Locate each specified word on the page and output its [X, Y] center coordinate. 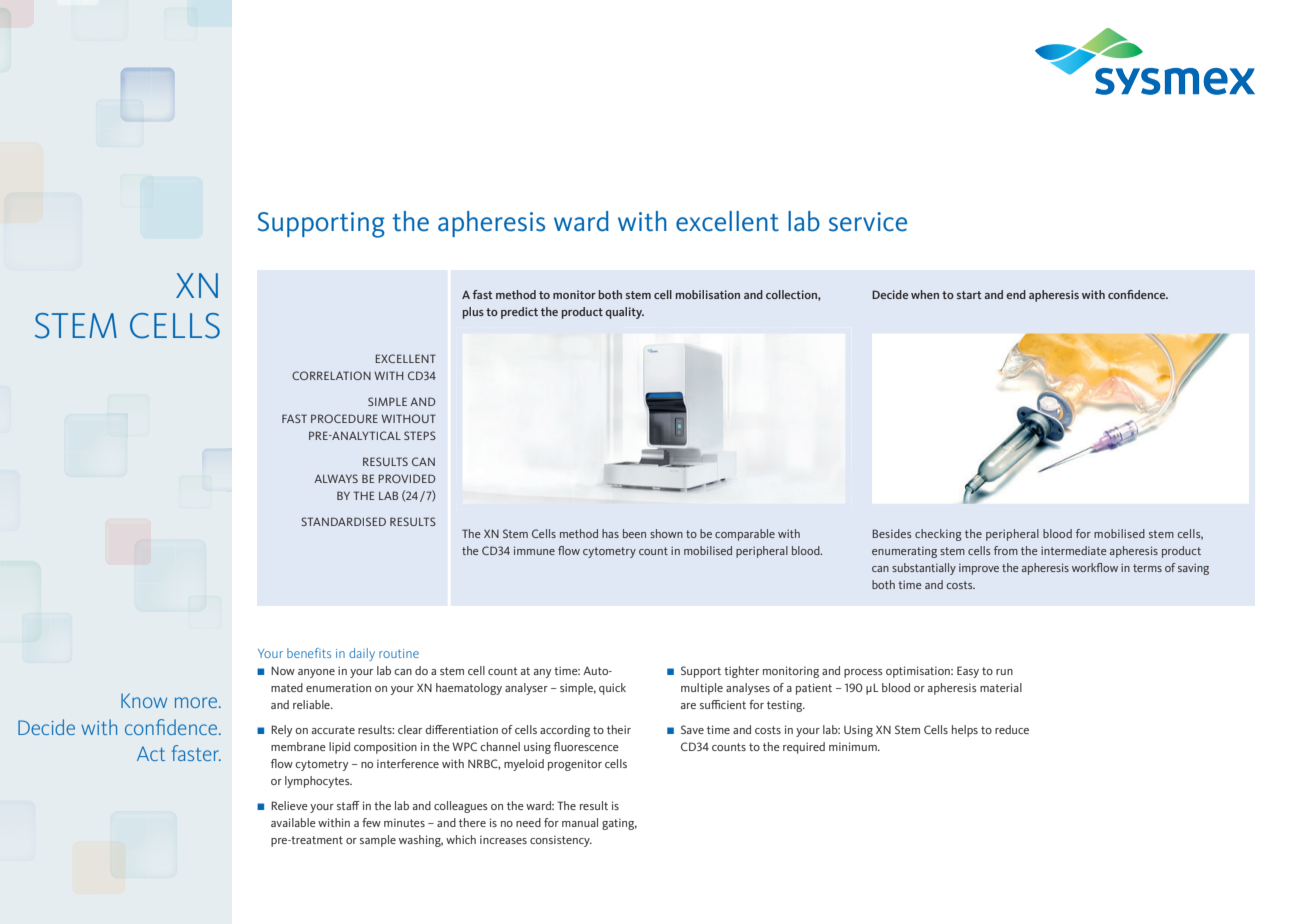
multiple [702, 689]
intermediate [1074, 550]
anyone [316, 673]
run [1004, 672]
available [293, 822]
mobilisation [708, 294]
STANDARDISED [343, 521]
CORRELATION [331, 375]
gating [619, 824]
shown [666, 533]
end [1016, 294]
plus [473, 313]
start [969, 295]
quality [624, 313]
